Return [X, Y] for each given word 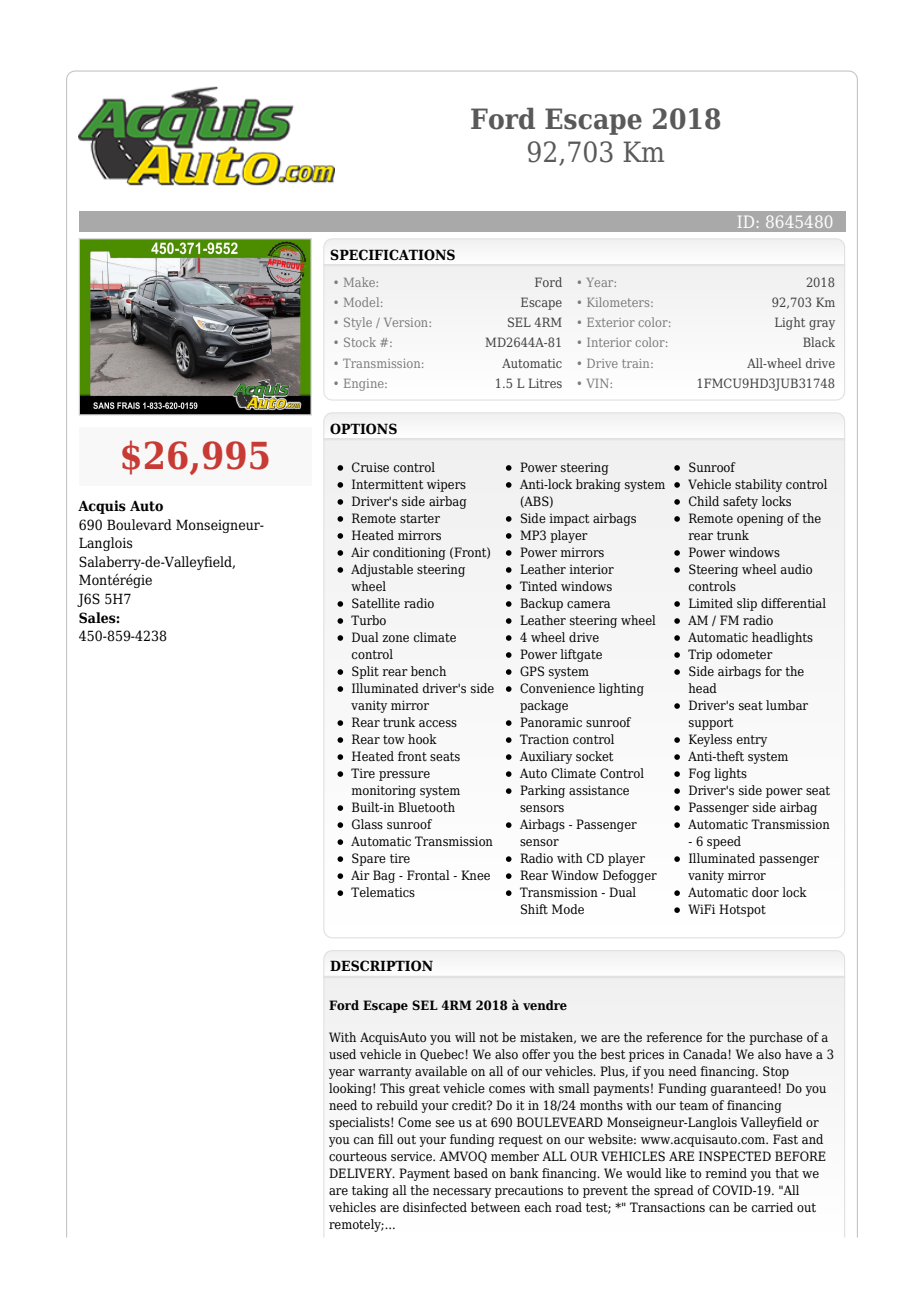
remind [726, 1173]
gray [822, 325]
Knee [475, 875]
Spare [369, 859]
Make [360, 282]
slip [747, 604]
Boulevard [139, 525]
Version [407, 322]
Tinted [538, 586]
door [765, 892]
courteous [358, 1156]
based [471, 1173]
